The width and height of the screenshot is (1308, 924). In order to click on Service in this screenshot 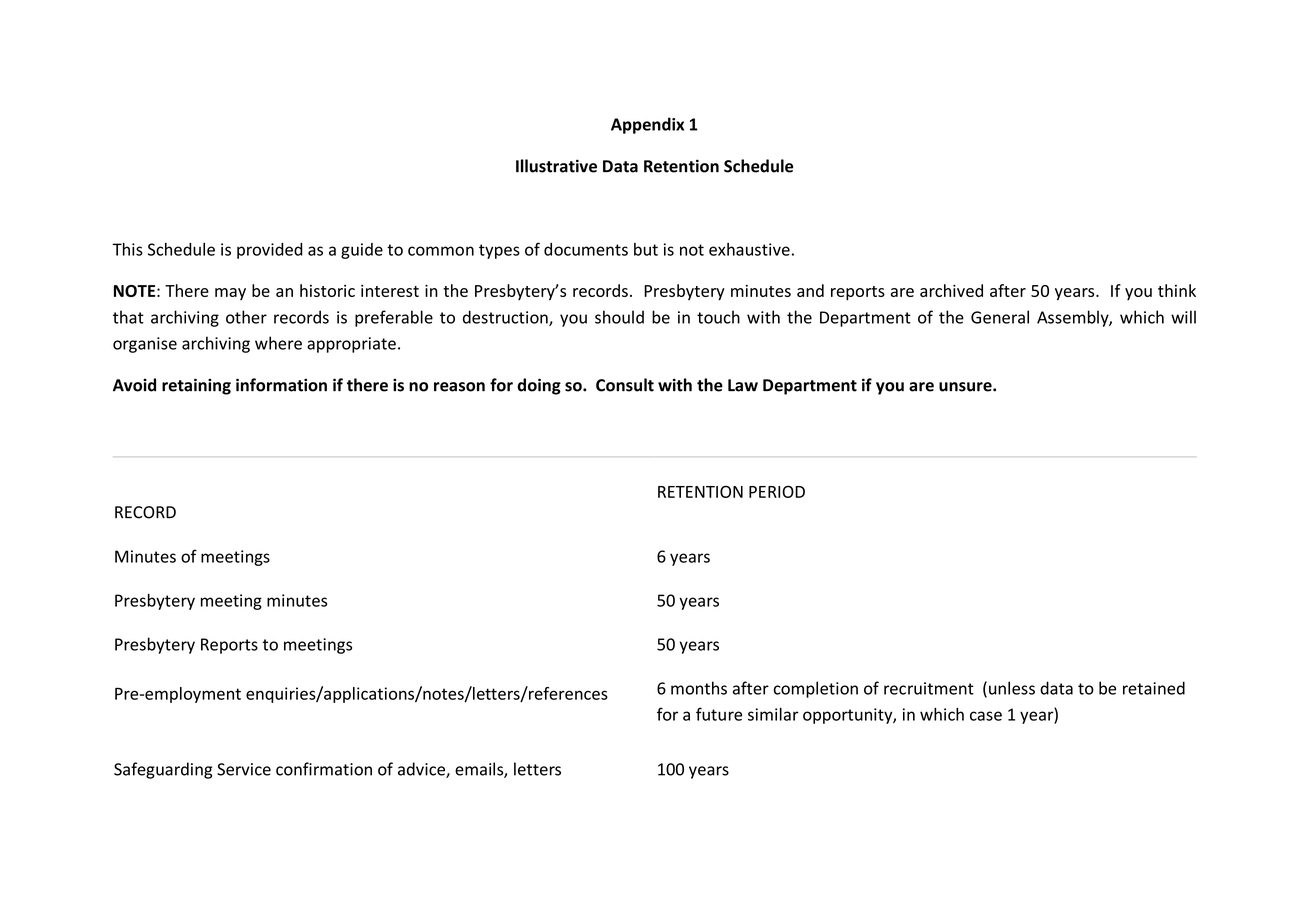, I will do `click(244, 769)`.
